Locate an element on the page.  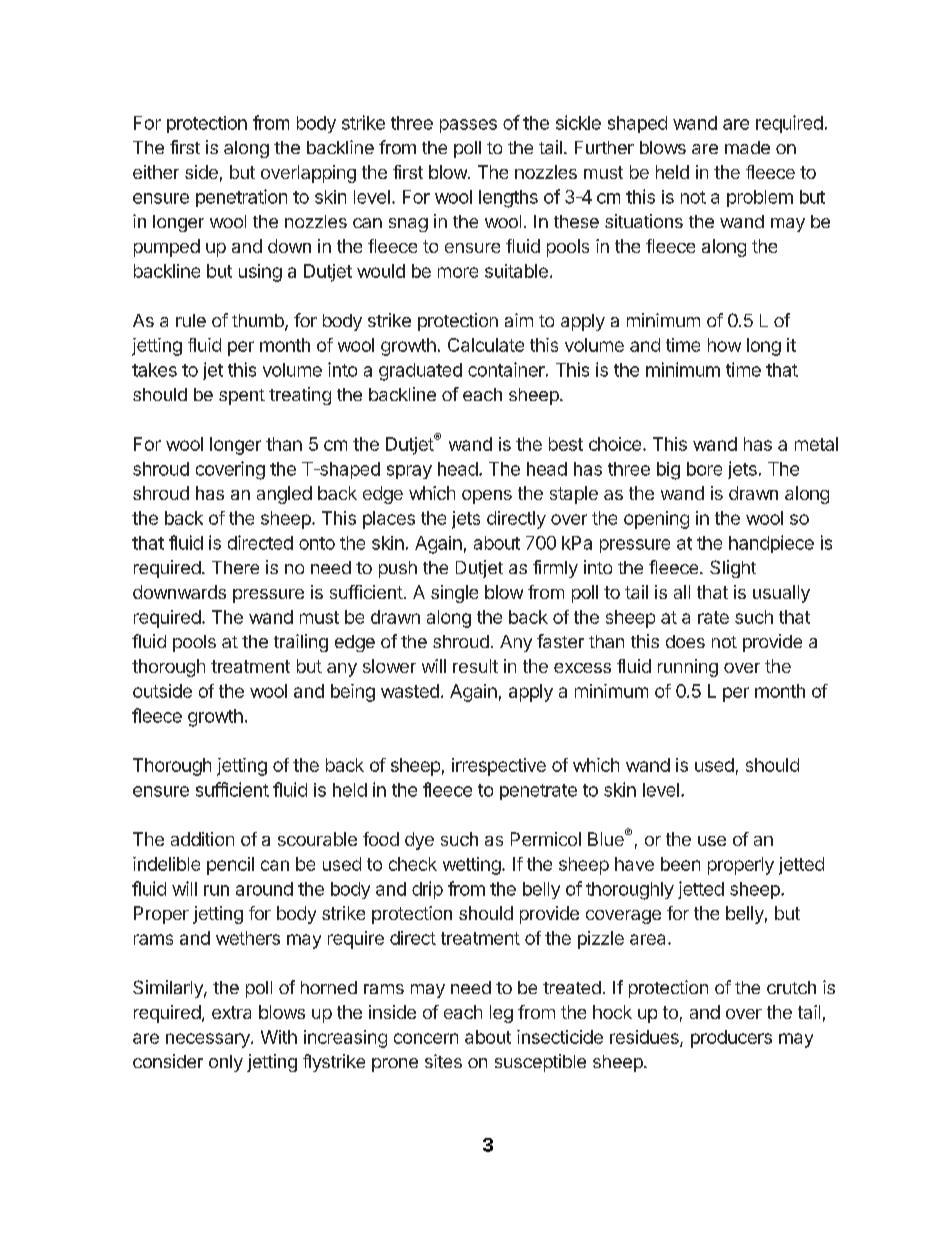
necessary is located at coordinates (209, 1040).
